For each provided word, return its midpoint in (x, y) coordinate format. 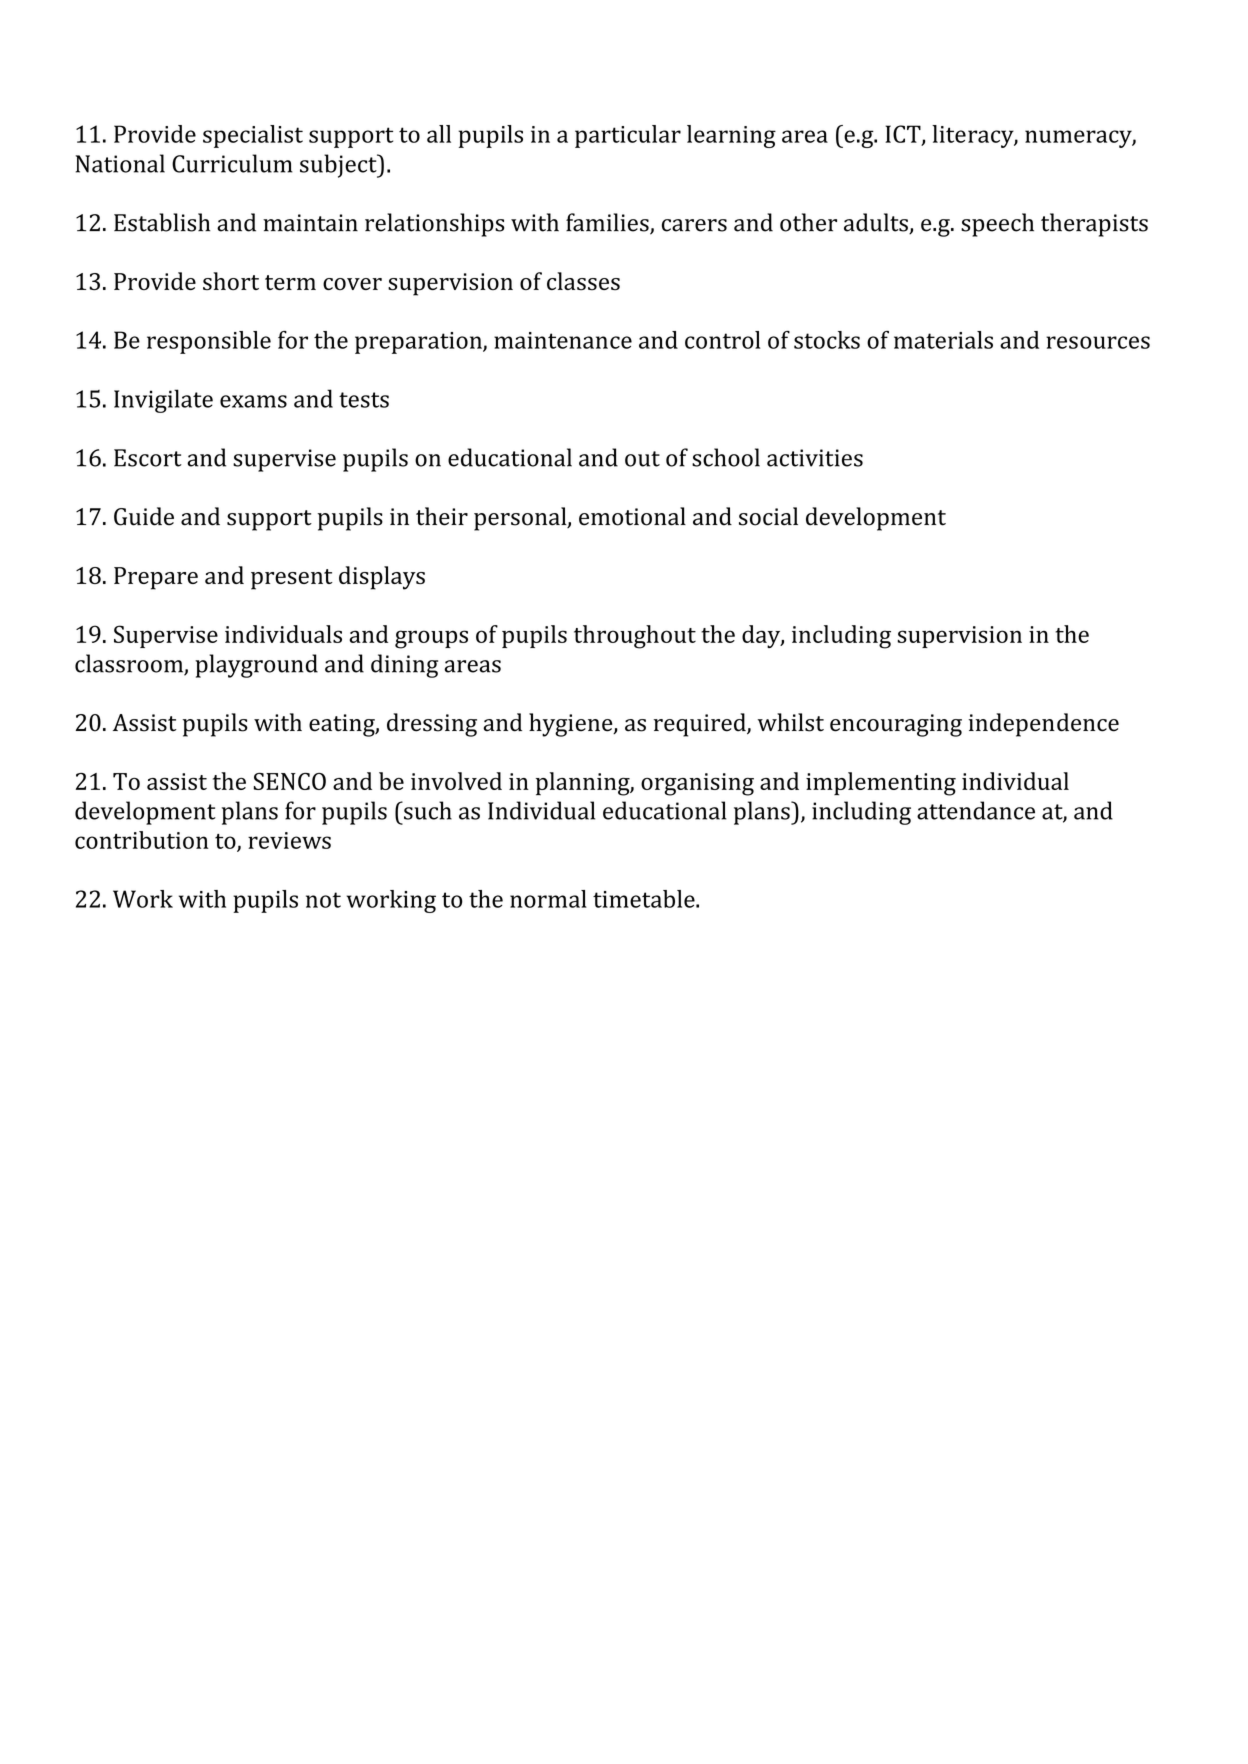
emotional (632, 516)
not (323, 900)
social (768, 516)
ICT (904, 135)
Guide (144, 516)
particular (628, 136)
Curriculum (232, 163)
